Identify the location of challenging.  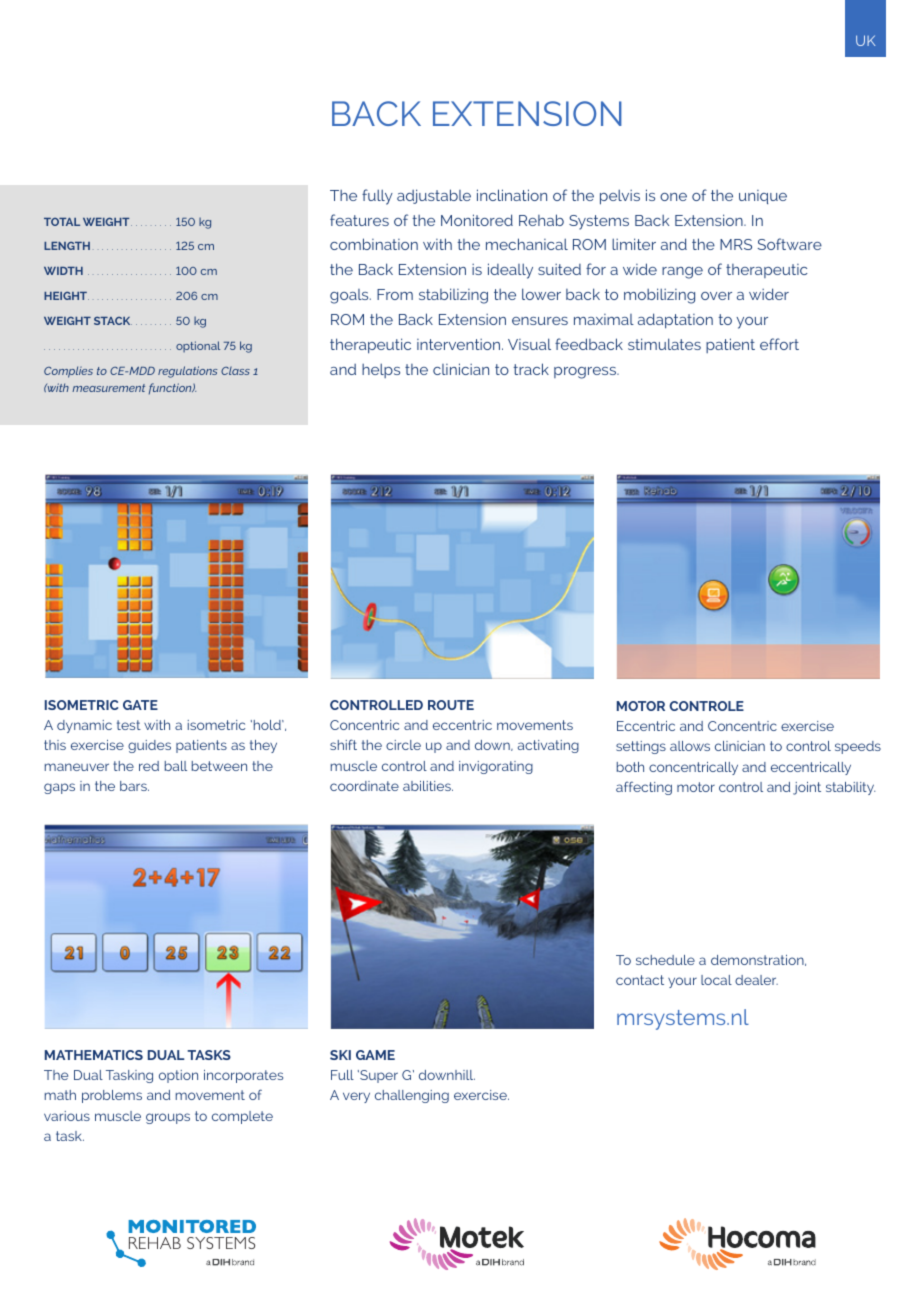
(412, 1096).
